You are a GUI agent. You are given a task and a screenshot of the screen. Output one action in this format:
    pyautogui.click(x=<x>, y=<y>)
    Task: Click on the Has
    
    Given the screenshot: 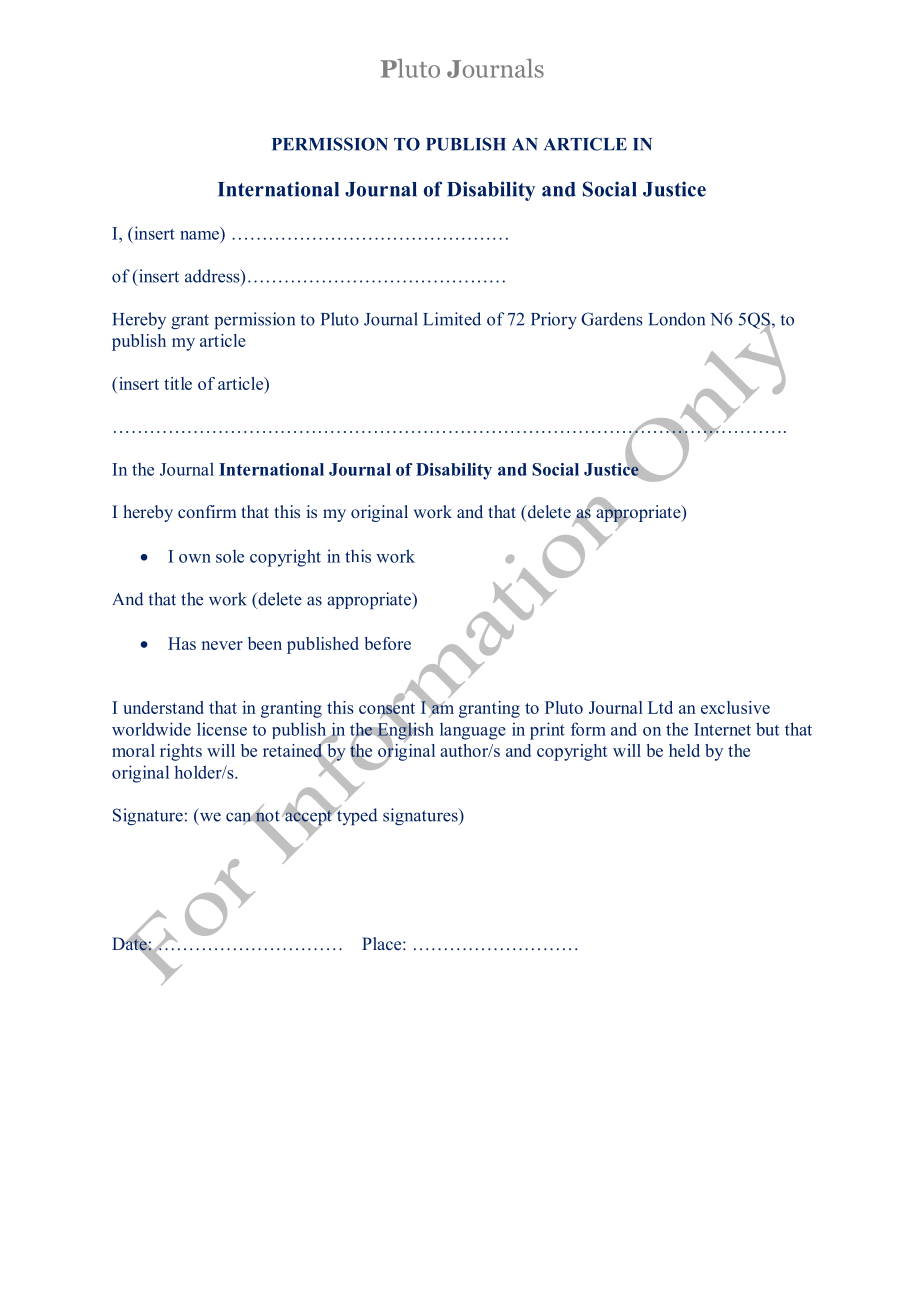 What is the action you would take?
    pyautogui.click(x=182, y=643)
